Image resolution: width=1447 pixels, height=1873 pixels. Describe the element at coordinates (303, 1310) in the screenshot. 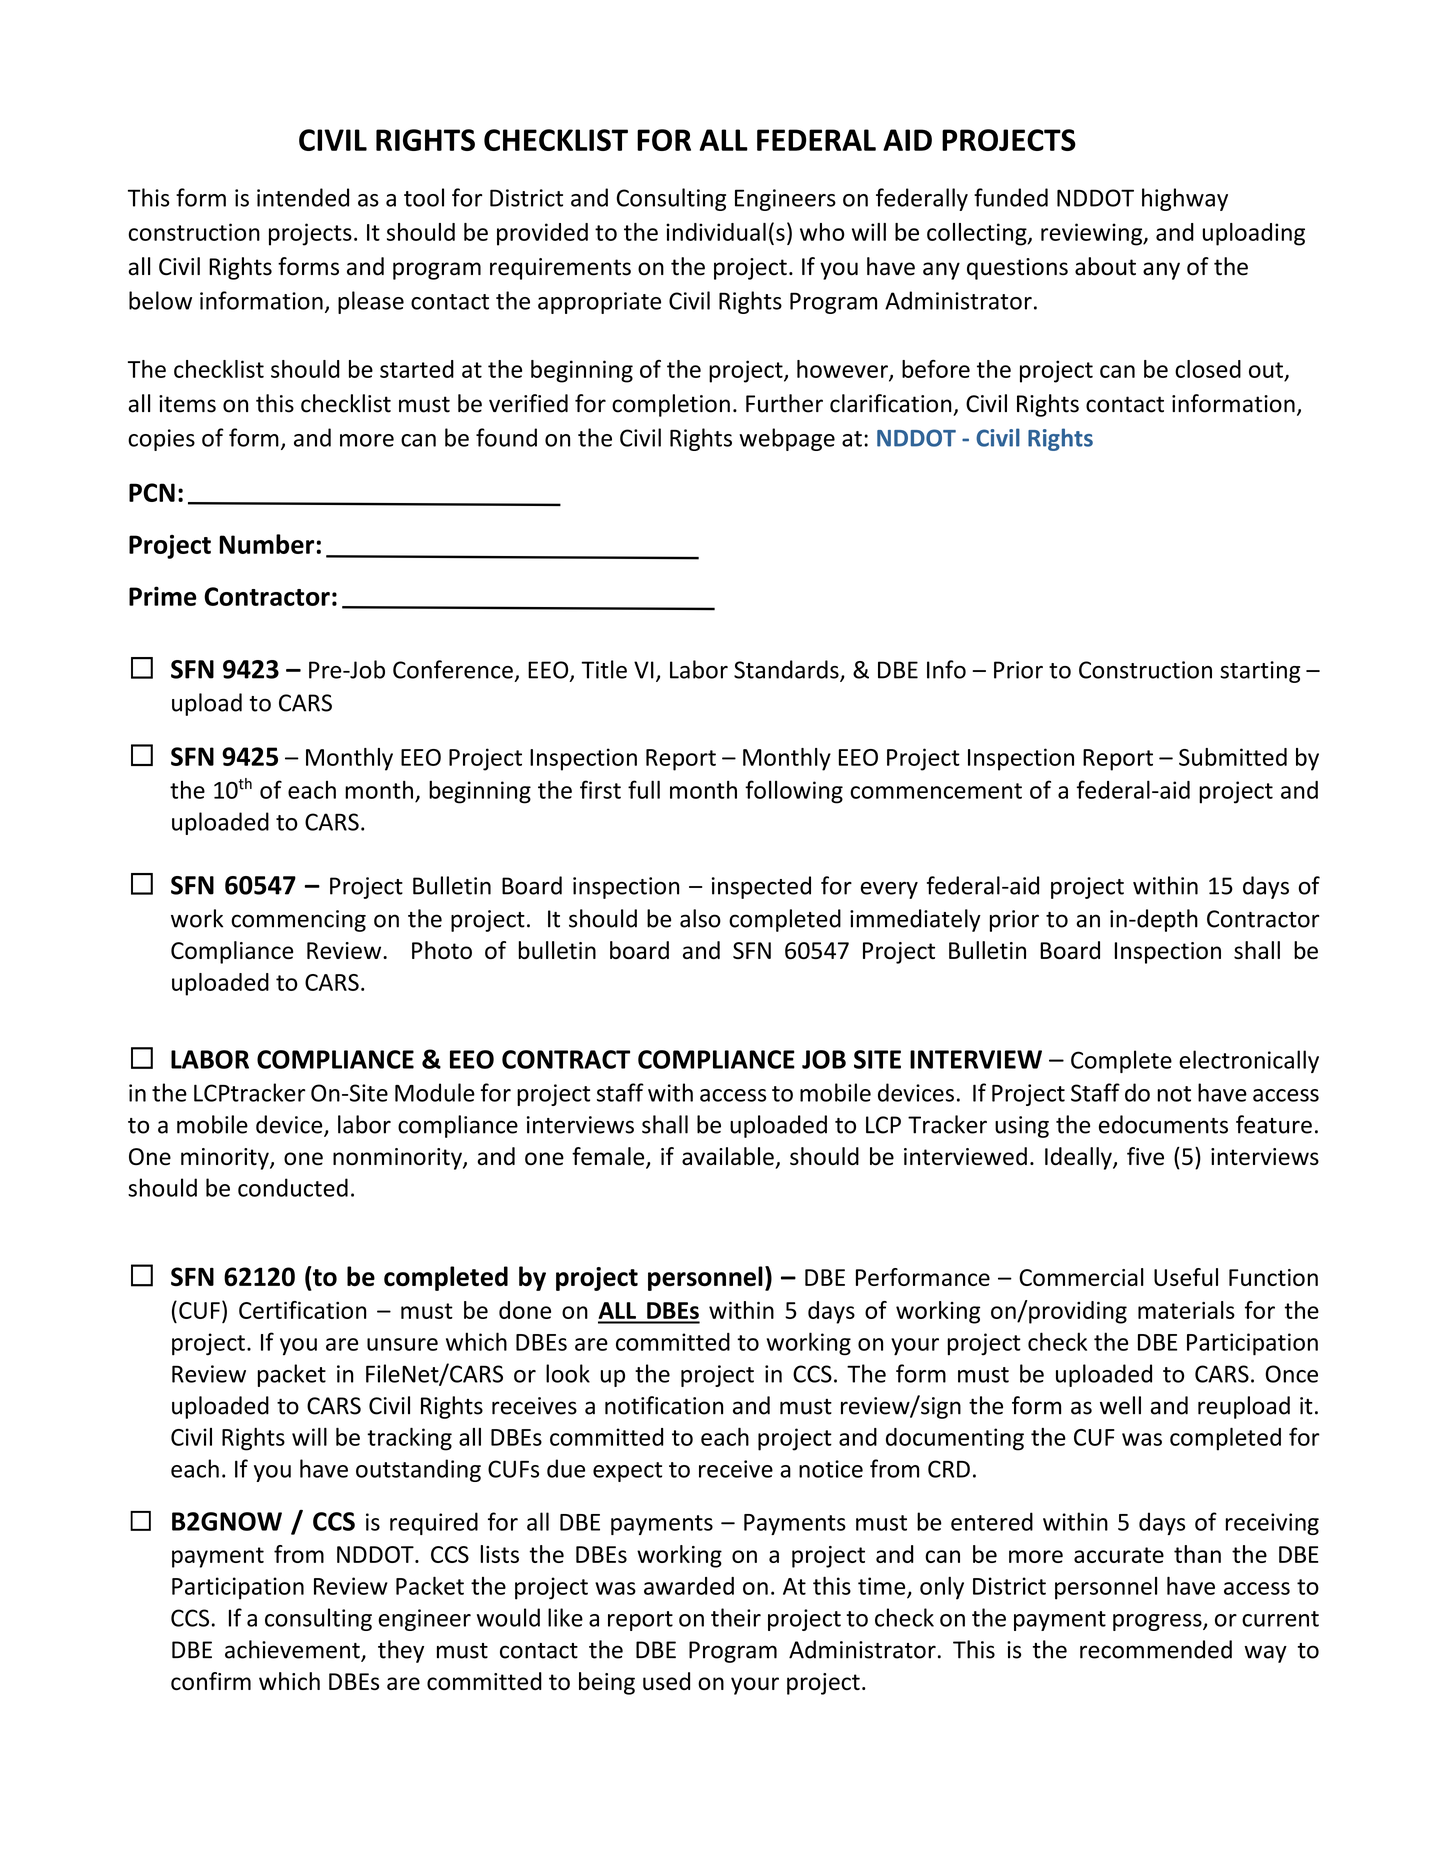

I see `Certification` at that location.
